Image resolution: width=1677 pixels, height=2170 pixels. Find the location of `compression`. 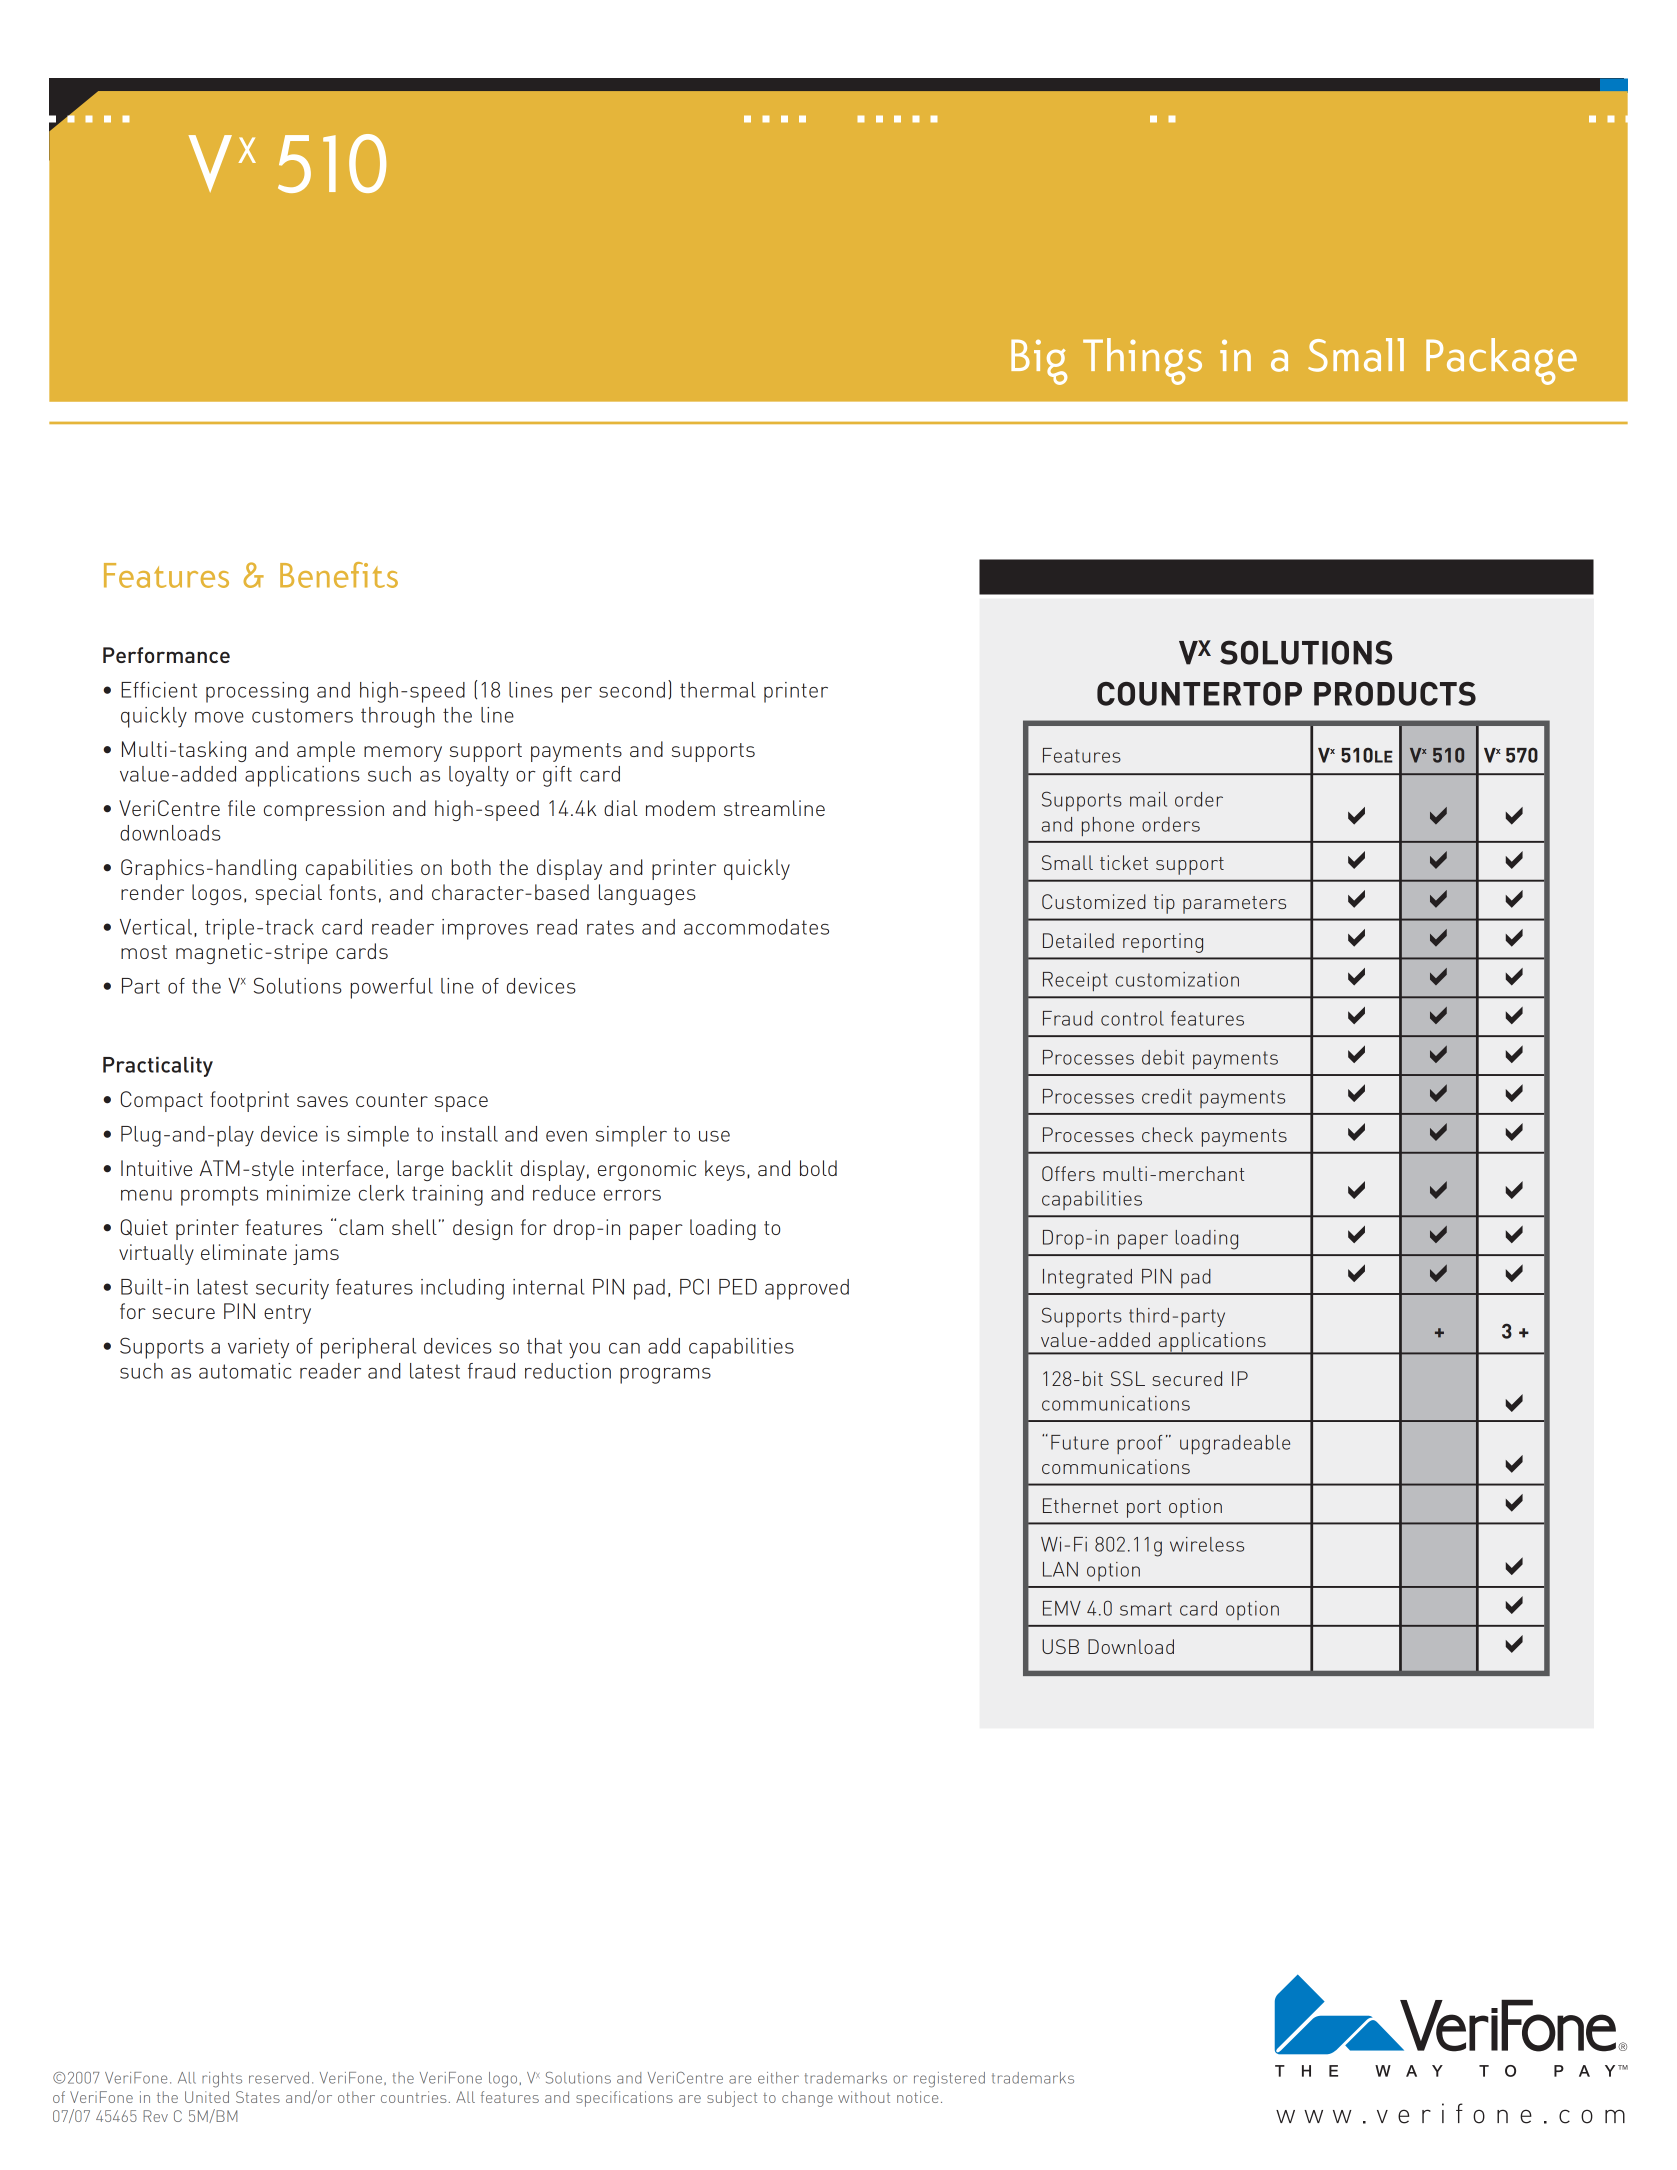

compression is located at coordinates (324, 810).
